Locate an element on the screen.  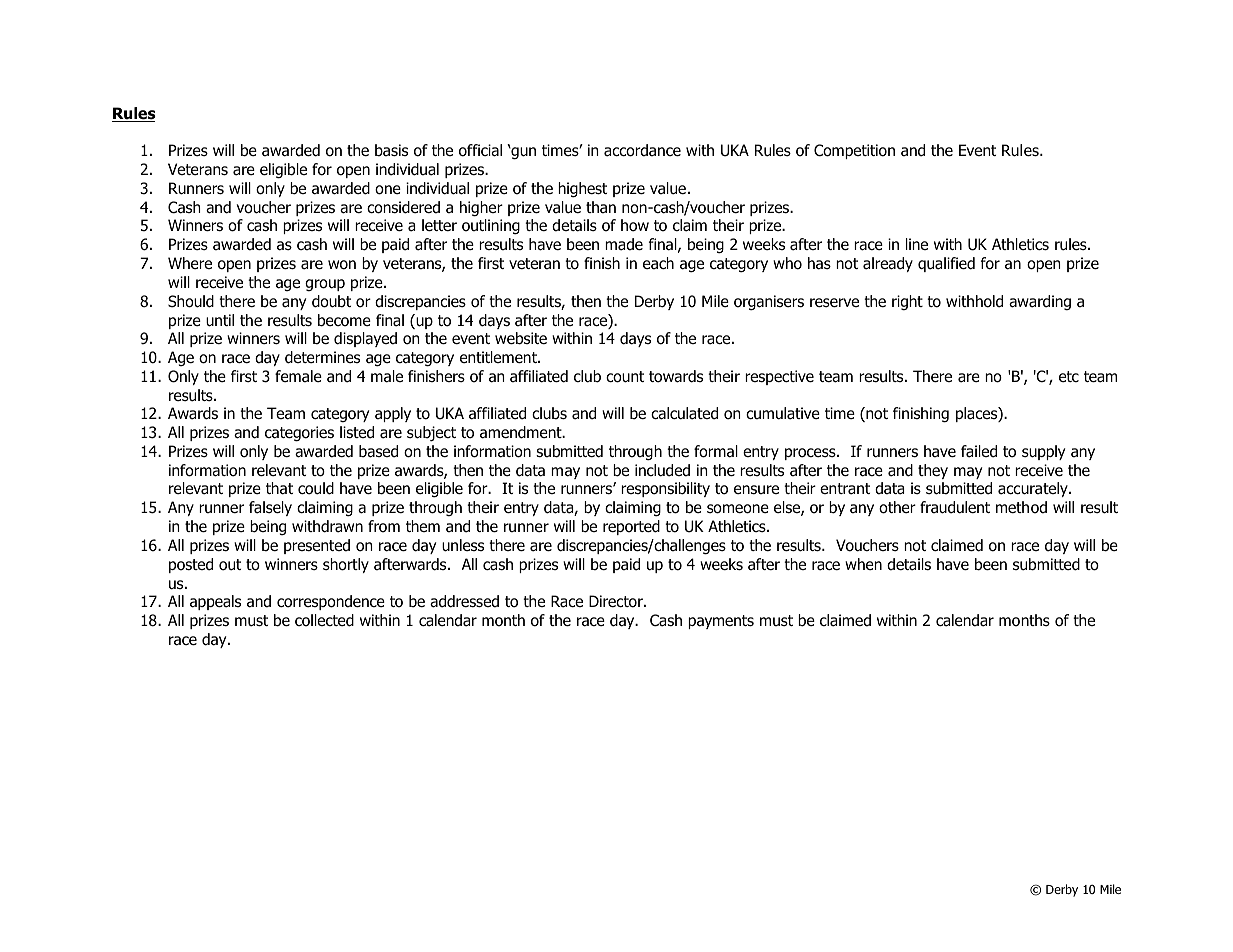
each is located at coordinates (658, 263).
